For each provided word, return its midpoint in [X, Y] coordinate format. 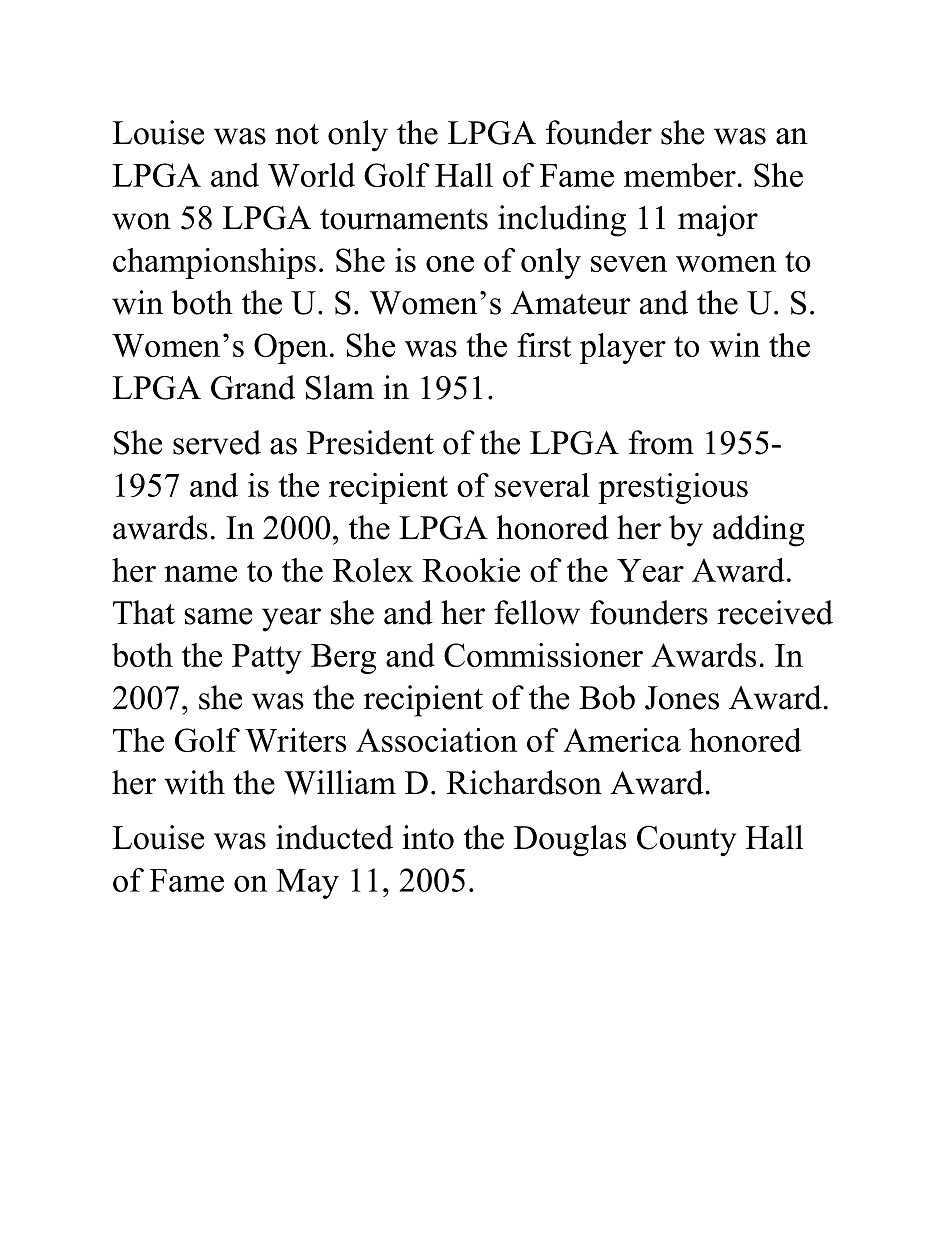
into [428, 837]
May [307, 884]
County [686, 841]
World [311, 175]
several [542, 485]
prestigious [673, 488]
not [297, 134]
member [680, 175]
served [217, 442]
